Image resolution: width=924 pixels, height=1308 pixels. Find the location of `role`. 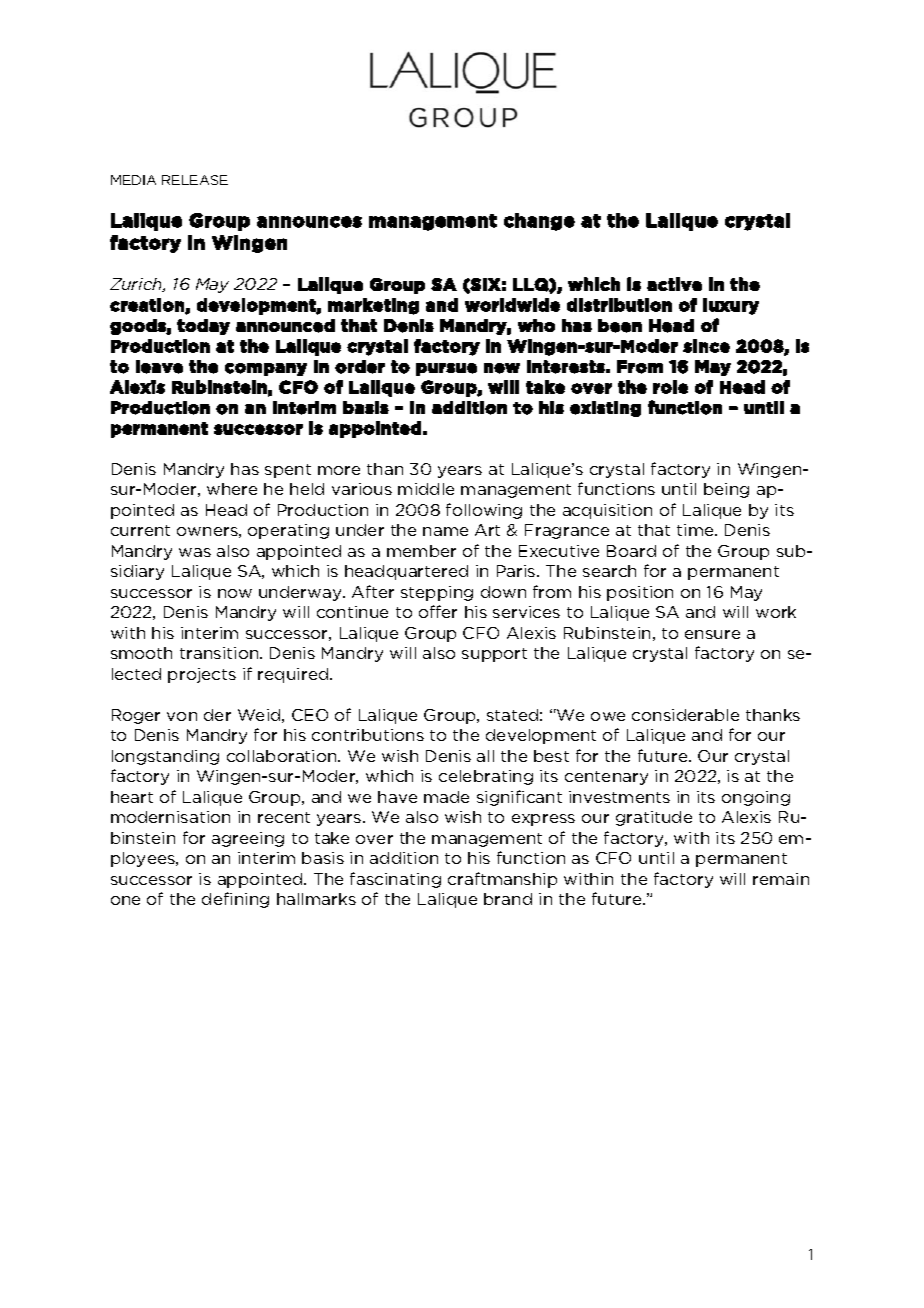

role is located at coordinates (670, 387).
